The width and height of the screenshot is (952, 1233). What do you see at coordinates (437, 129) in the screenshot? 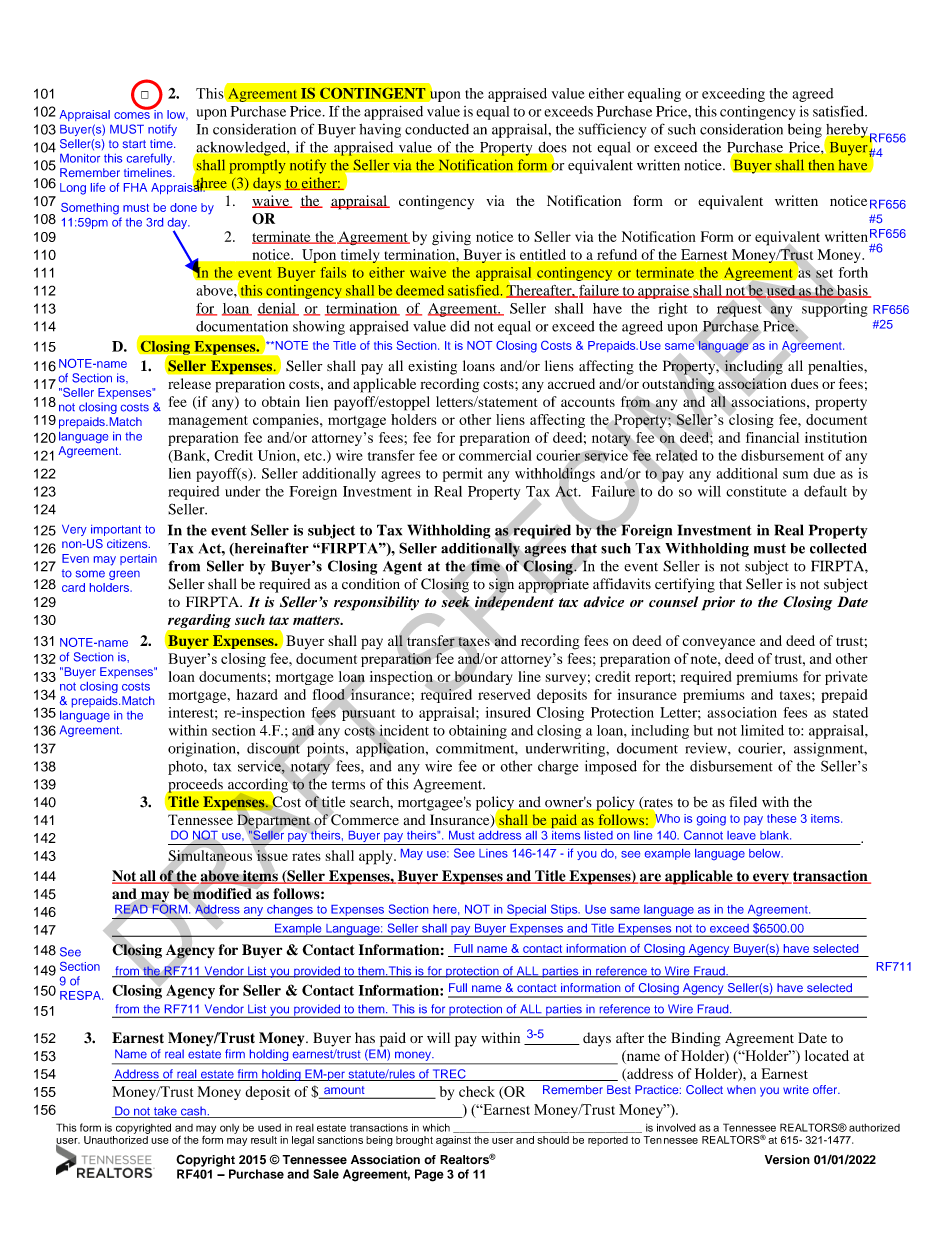
I see `conducted` at bounding box center [437, 129].
